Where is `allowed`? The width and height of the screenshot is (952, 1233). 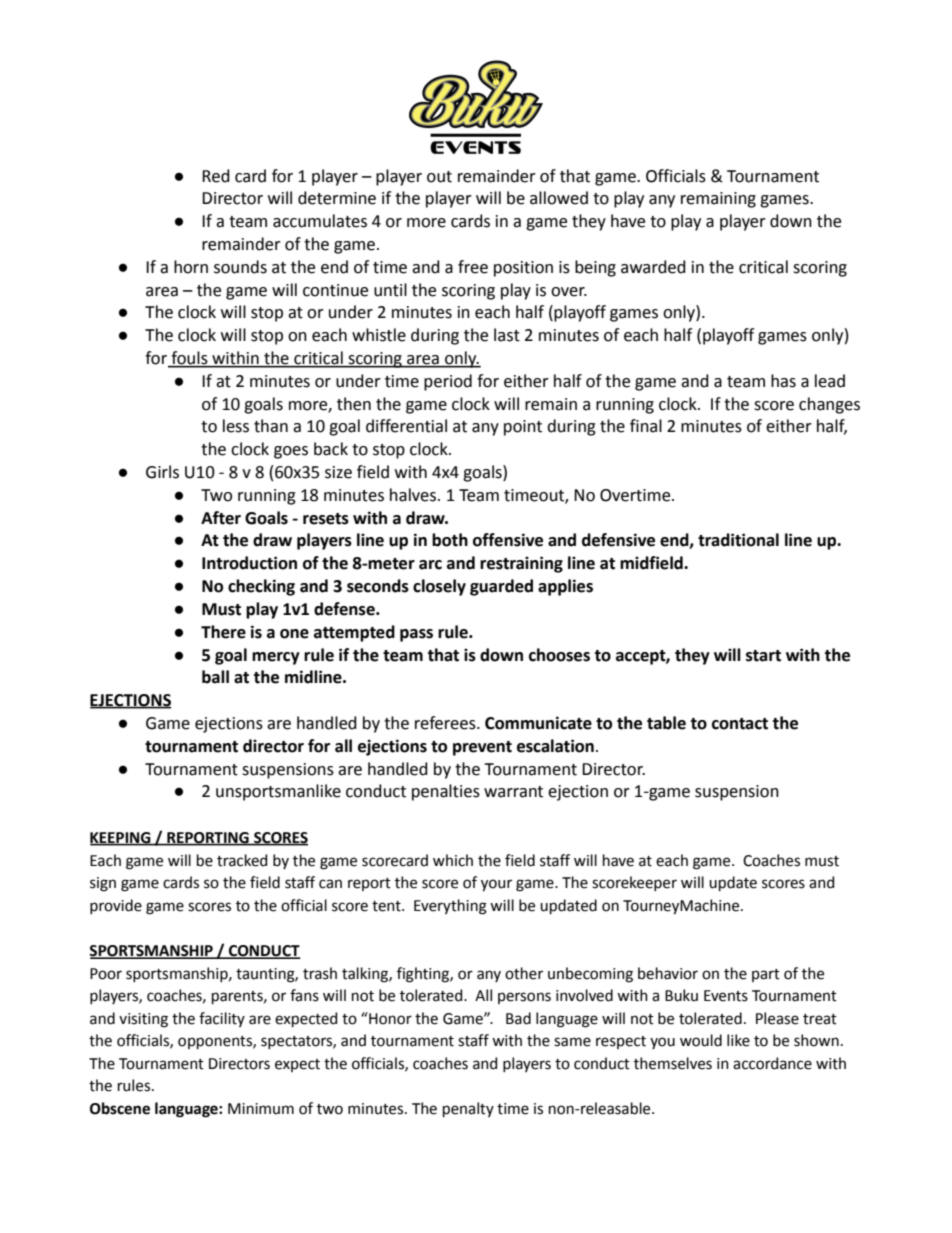
allowed is located at coordinates (559, 198).
